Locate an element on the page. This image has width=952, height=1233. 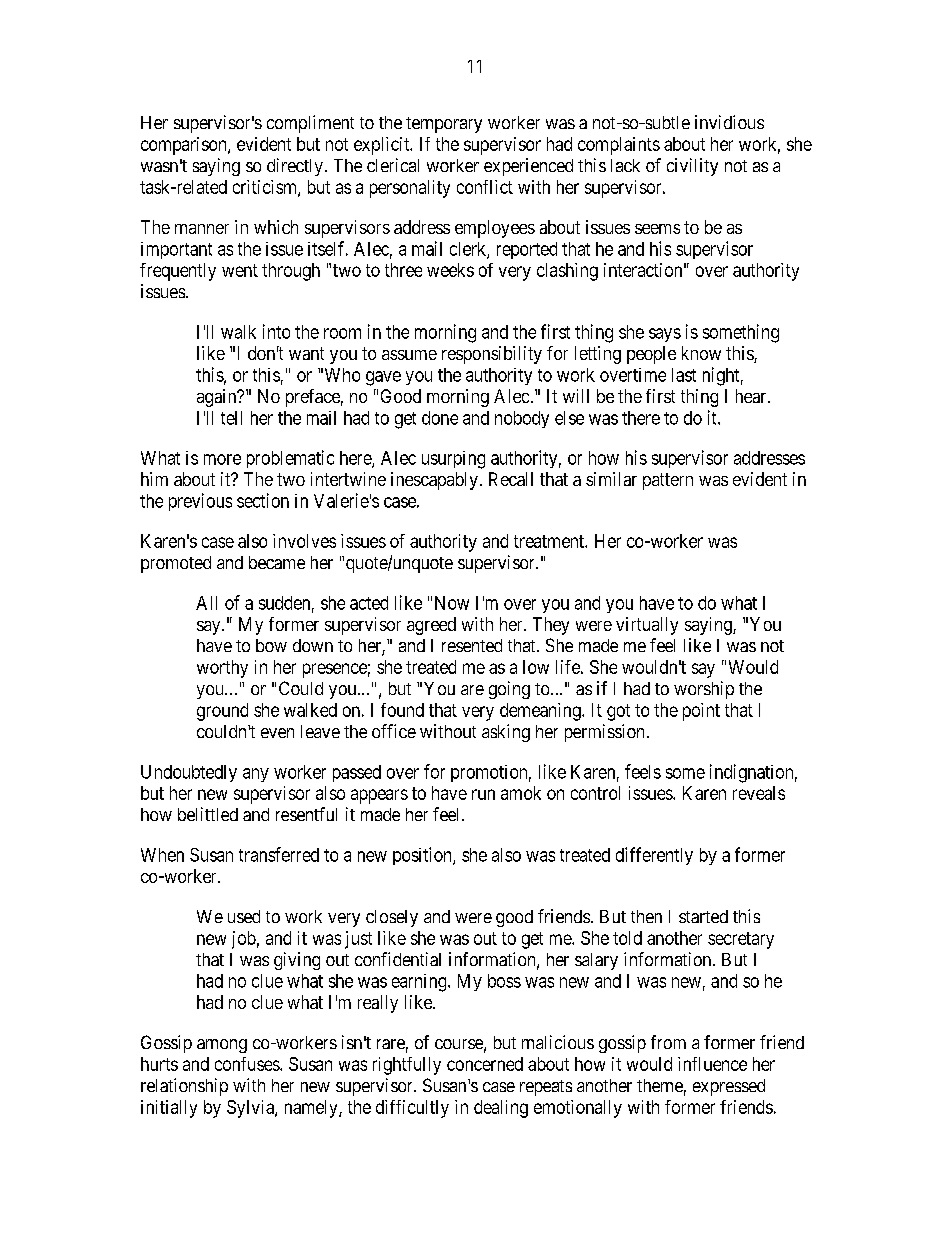
agreed is located at coordinates (431, 626).
